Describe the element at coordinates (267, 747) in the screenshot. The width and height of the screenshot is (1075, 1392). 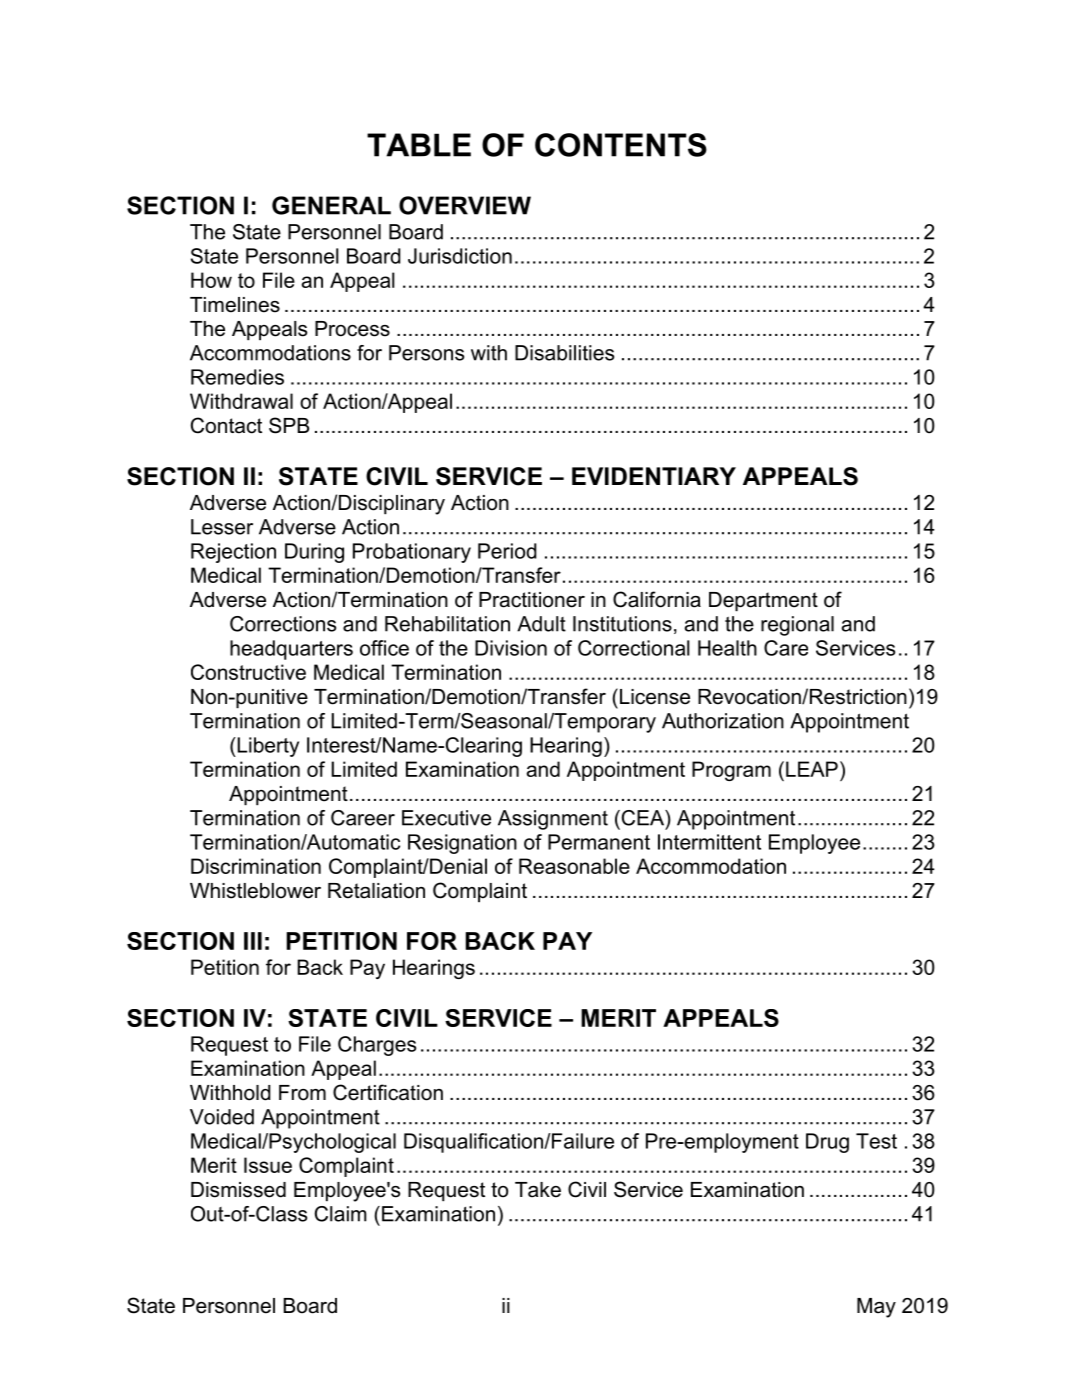
I see `Liberty` at that location.
